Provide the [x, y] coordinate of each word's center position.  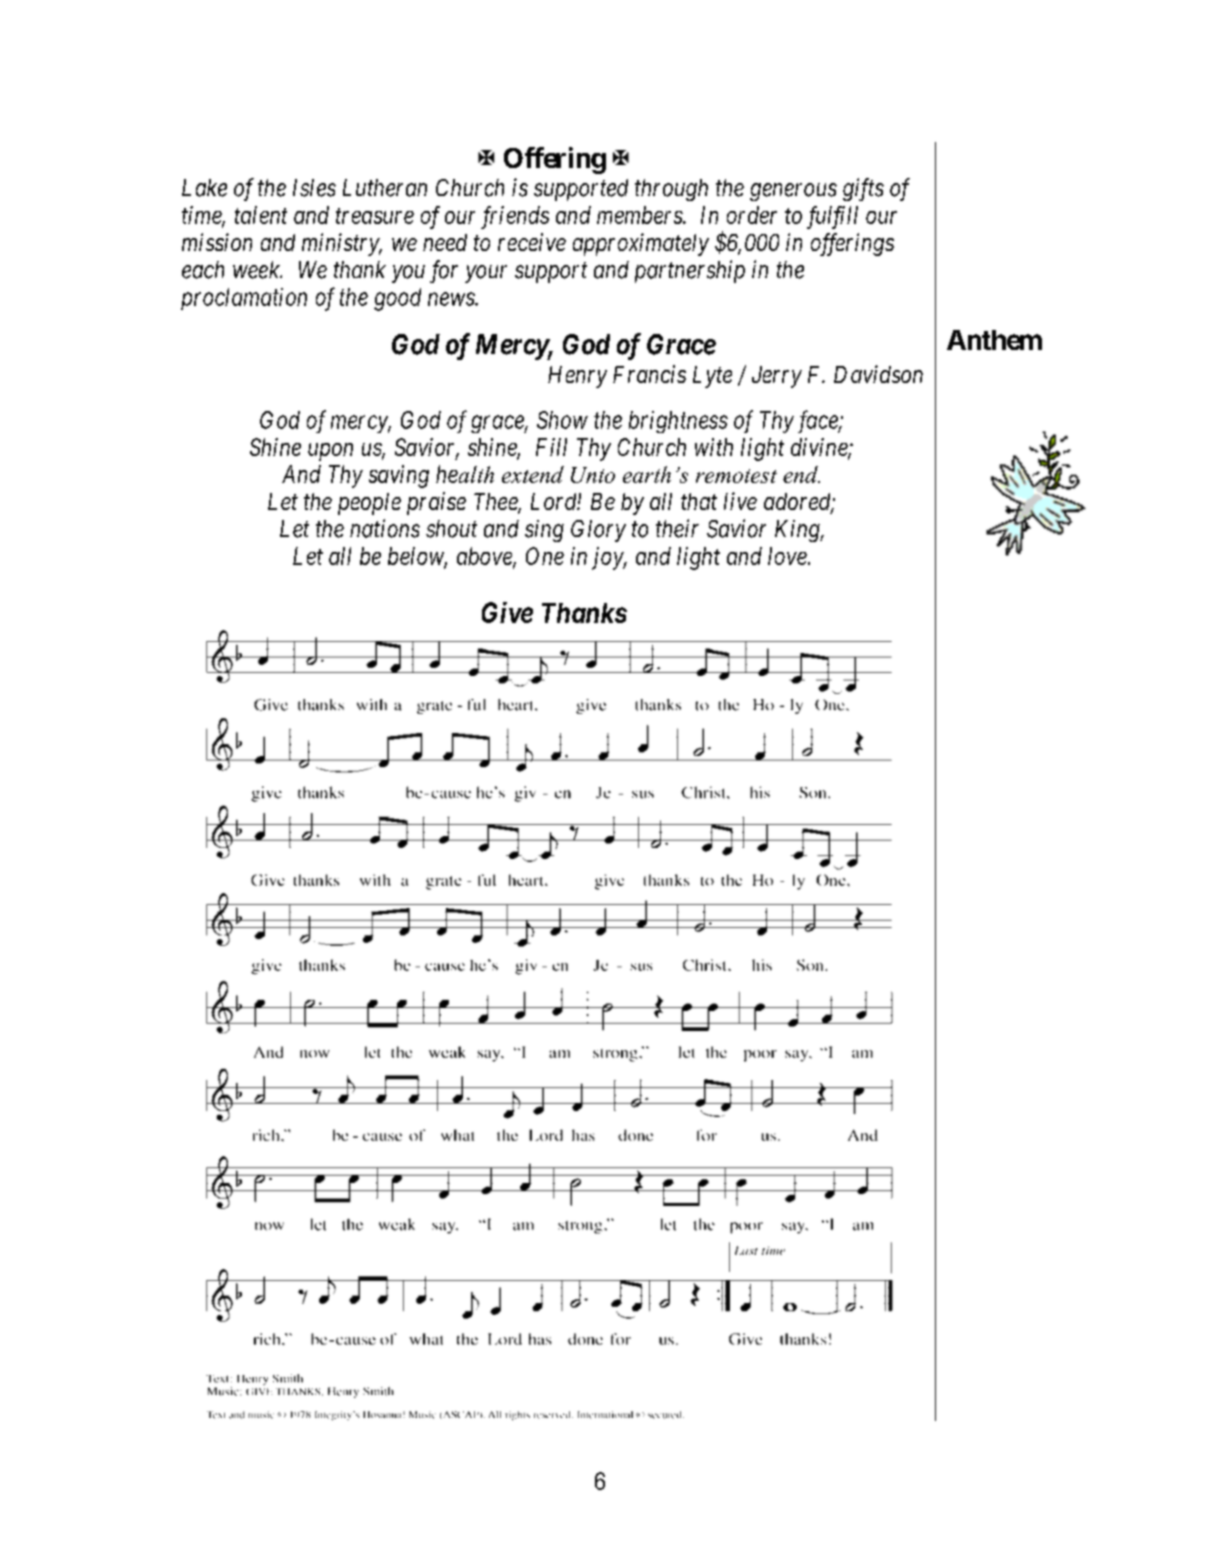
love [788, 556]
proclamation [244, 299]
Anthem [994, 340]
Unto [593, 475]
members [640, 215]
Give [507, 612]
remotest [736, 476]
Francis [649, 374]
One [545, 556]
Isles [314, 188]
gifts [863, 189]
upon [330, 452]
